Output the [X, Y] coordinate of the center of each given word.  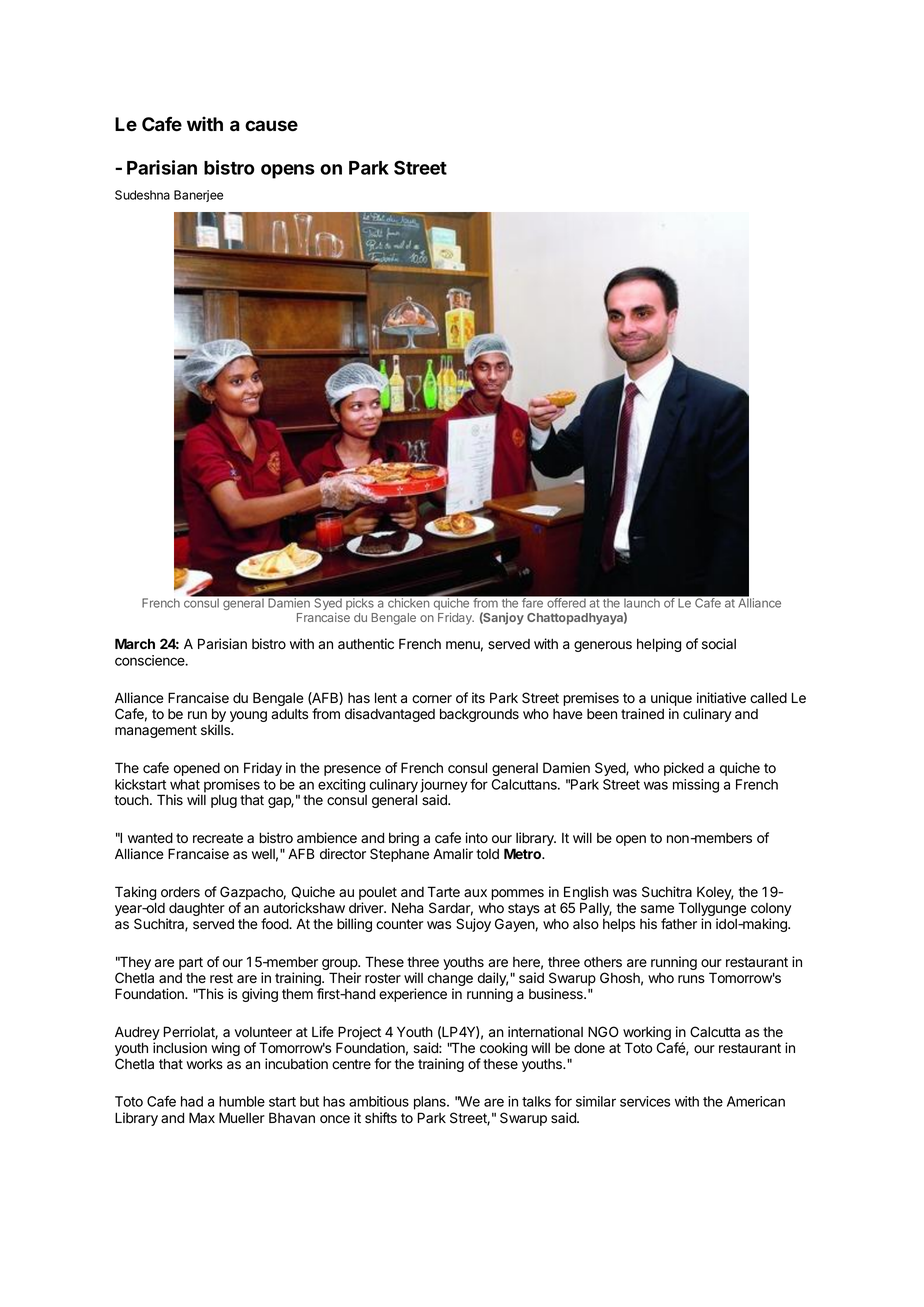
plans [431, 1103]
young [248, 716]
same [657, 909]
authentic [366, 643]
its [478, 698]
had [192, 1101]
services [645, 1101]
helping [659, 645]
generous [603, 646]
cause [271, 126]
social [719, 644]
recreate [218, 838]
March [135, 643]
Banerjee [198, 196]
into [477, 837]
